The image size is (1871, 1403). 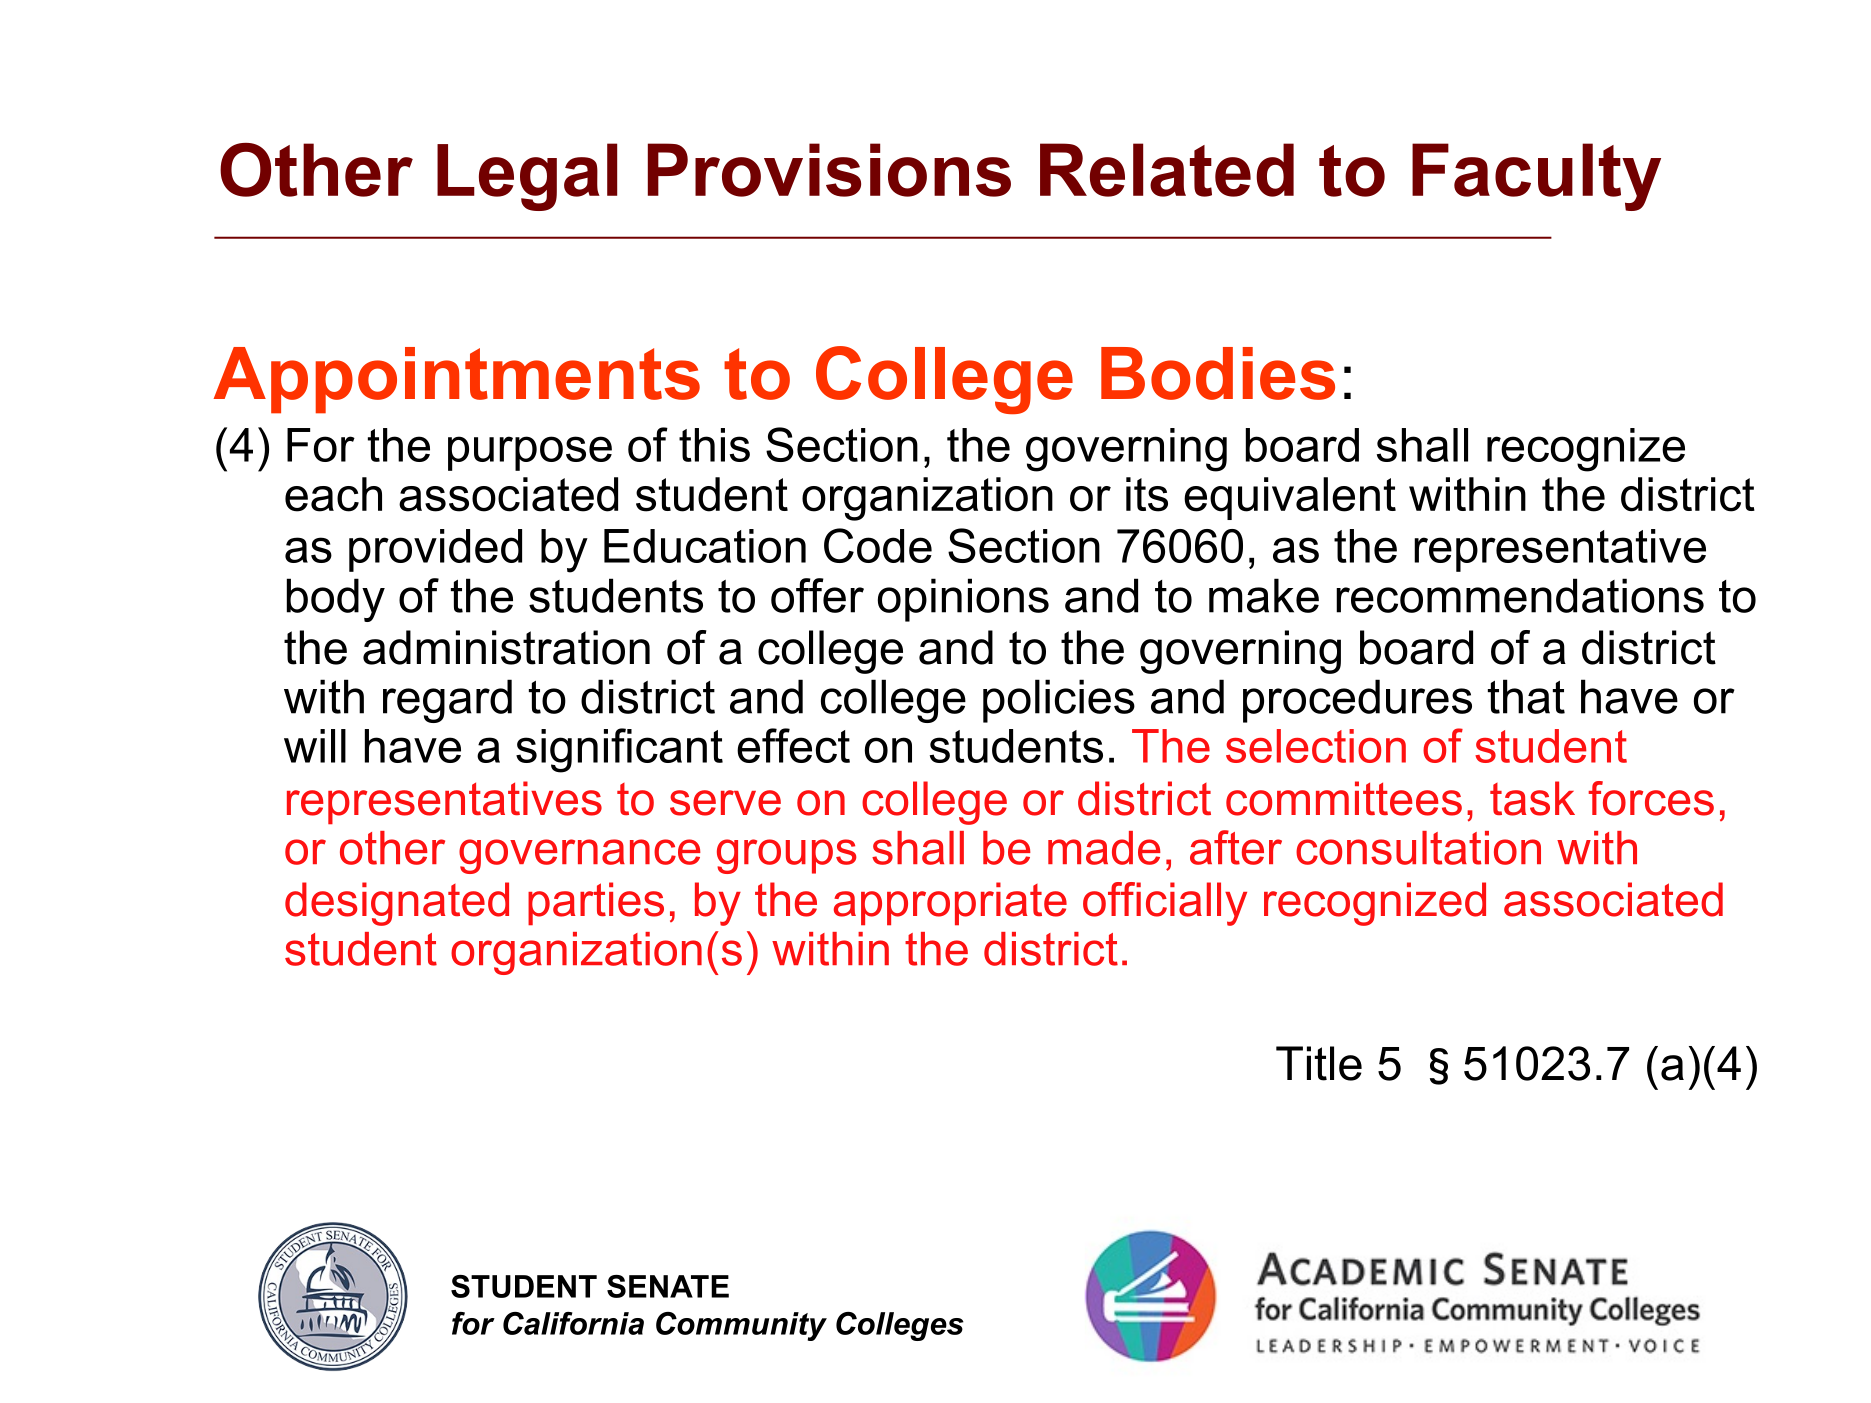 I want to click on California, so click(x=573, y=1323).
